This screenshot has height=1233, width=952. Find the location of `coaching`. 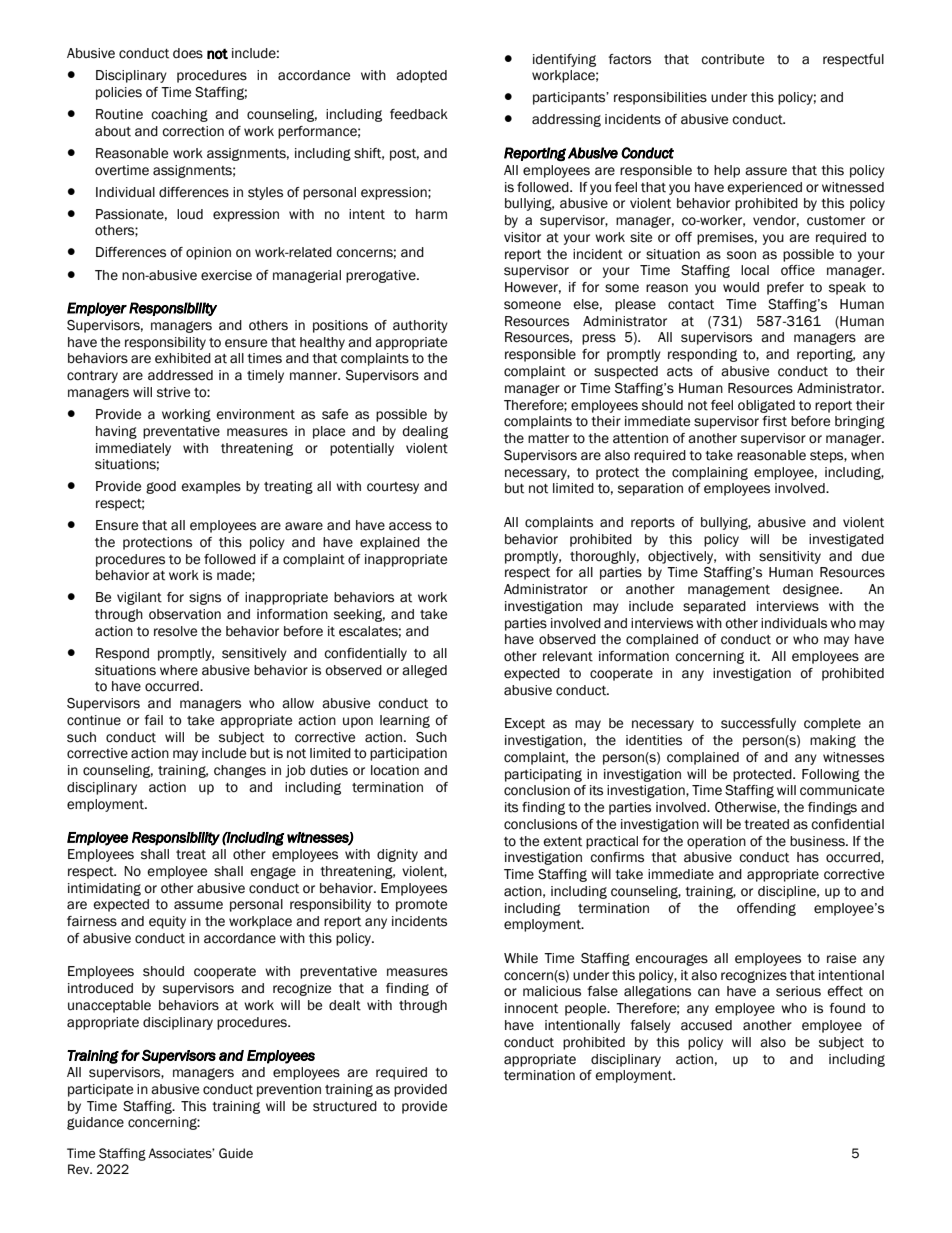

coaching is located at coordinates (179, 115).
